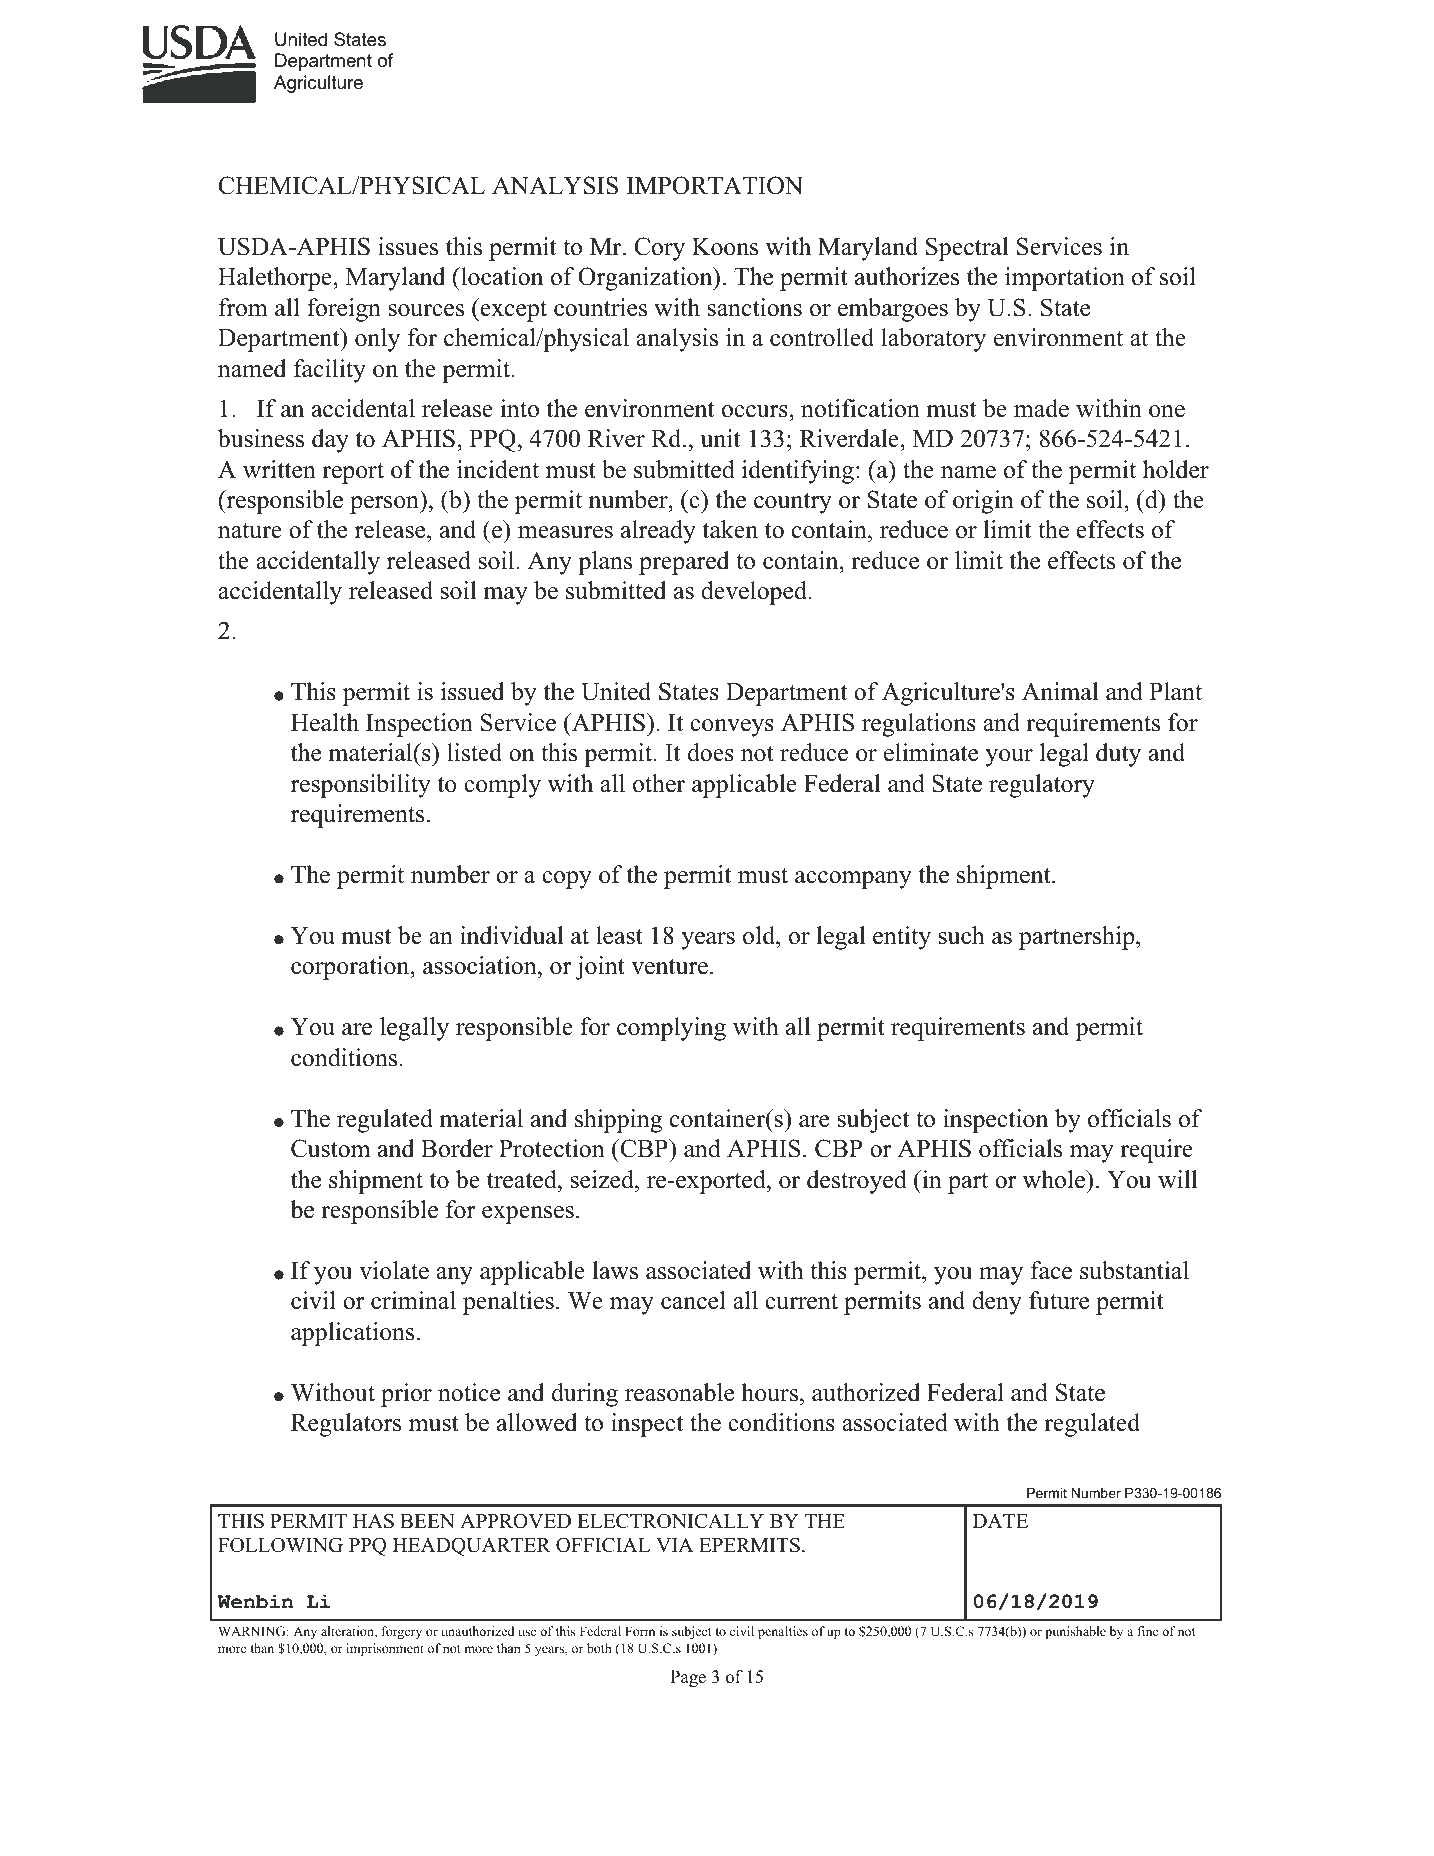 The image size is (1434, 1856). What do you see at coordinates (669, 967) in the screenshot?
I see `venture` at bounding box center [669, 967].
